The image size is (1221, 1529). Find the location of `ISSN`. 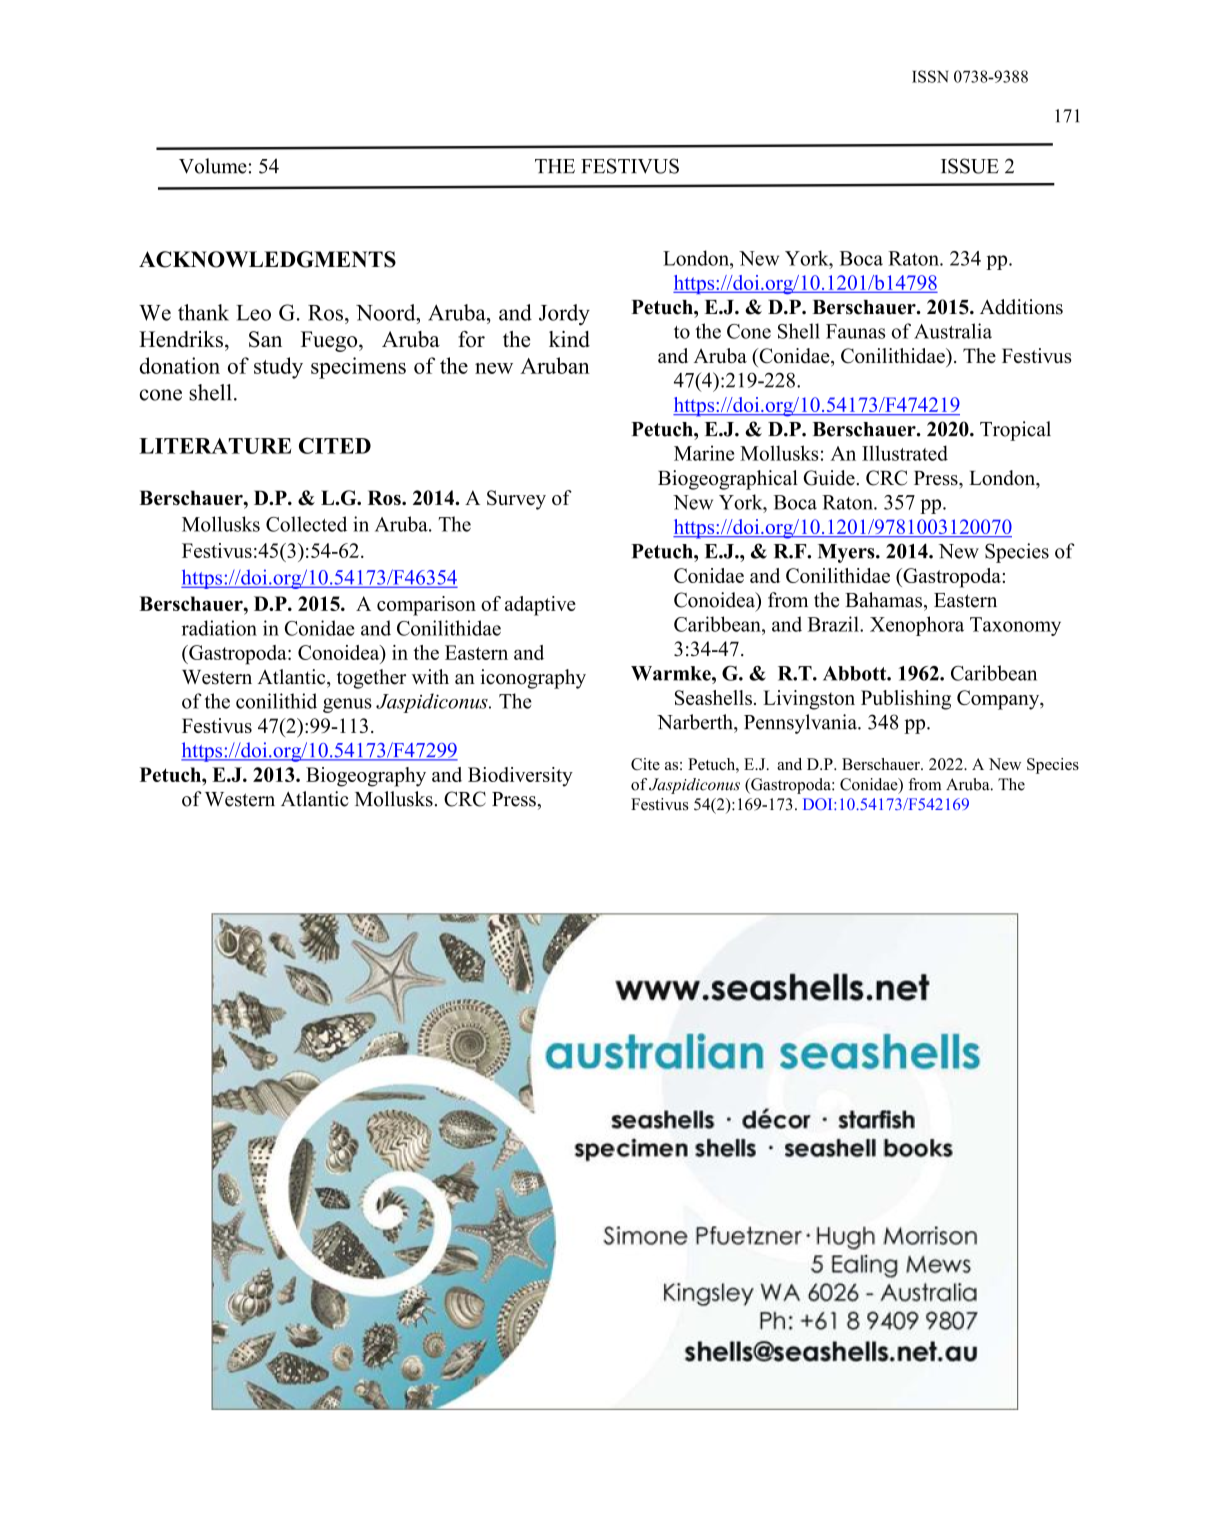

ISSN is located at coordinates (930, 76).
